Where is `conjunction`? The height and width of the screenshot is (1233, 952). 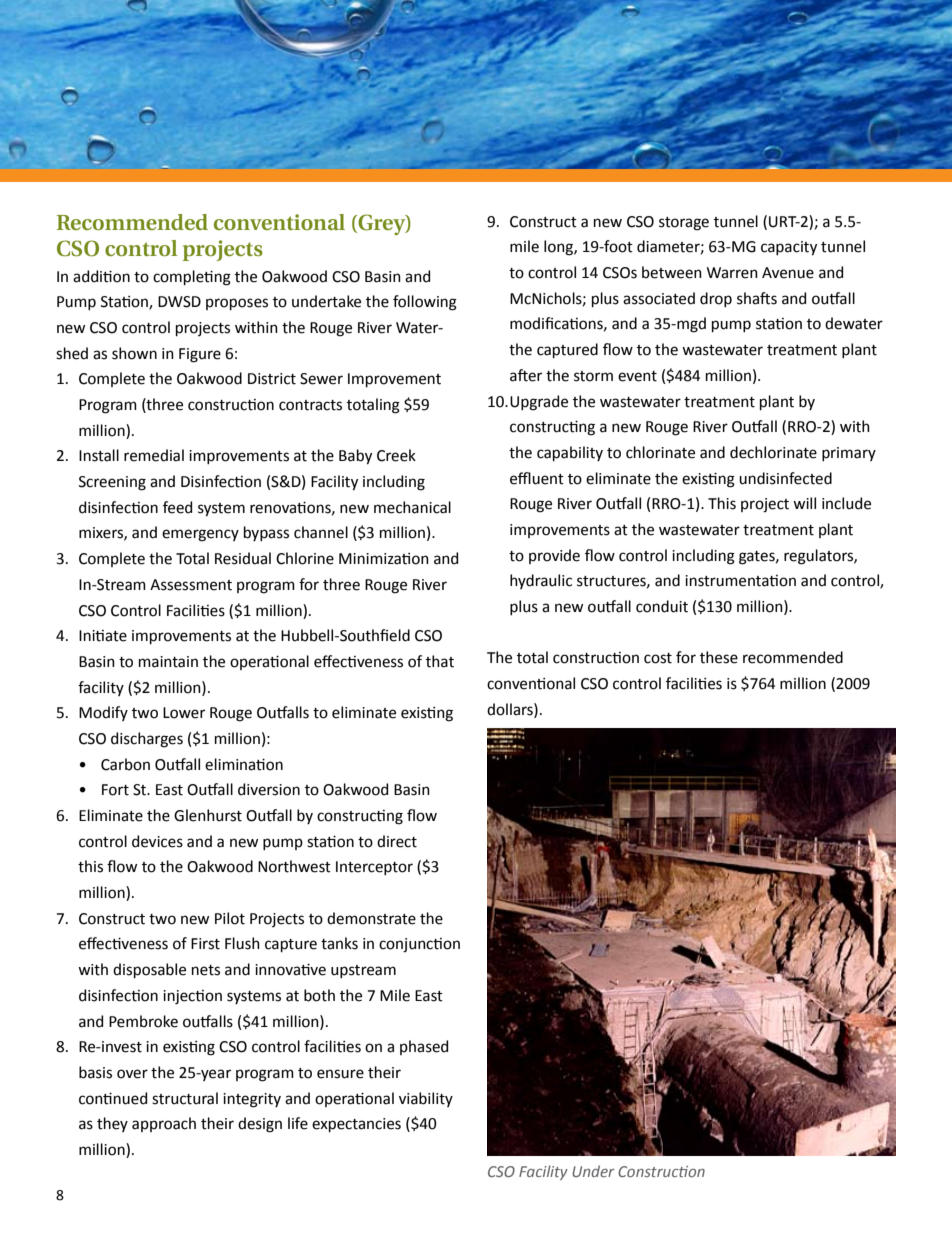 conjunction is located at coordinates (419, 945).
